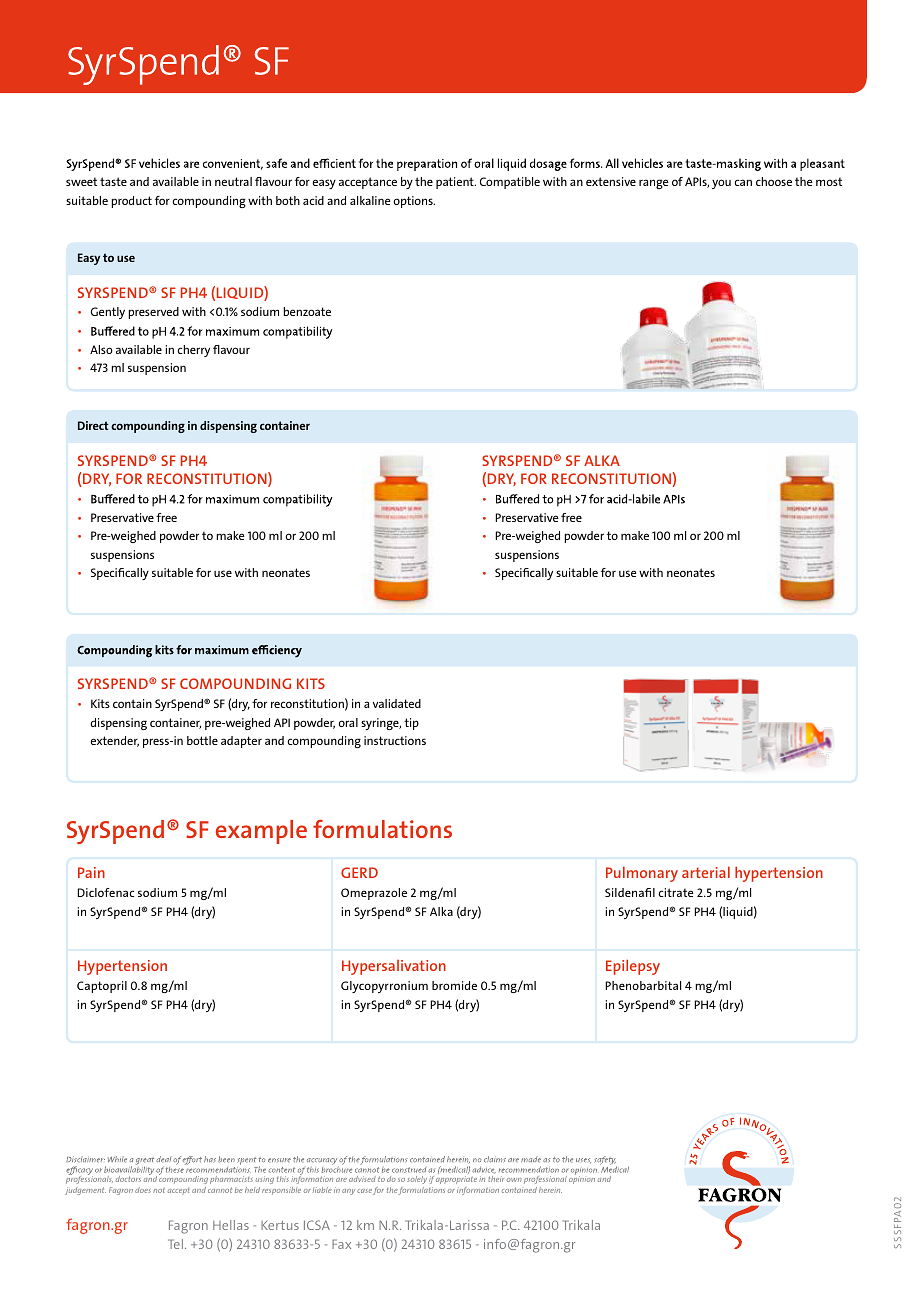  Describe the element at coordinates (456, 183) in the screenshot. I see `patient` at that location.
